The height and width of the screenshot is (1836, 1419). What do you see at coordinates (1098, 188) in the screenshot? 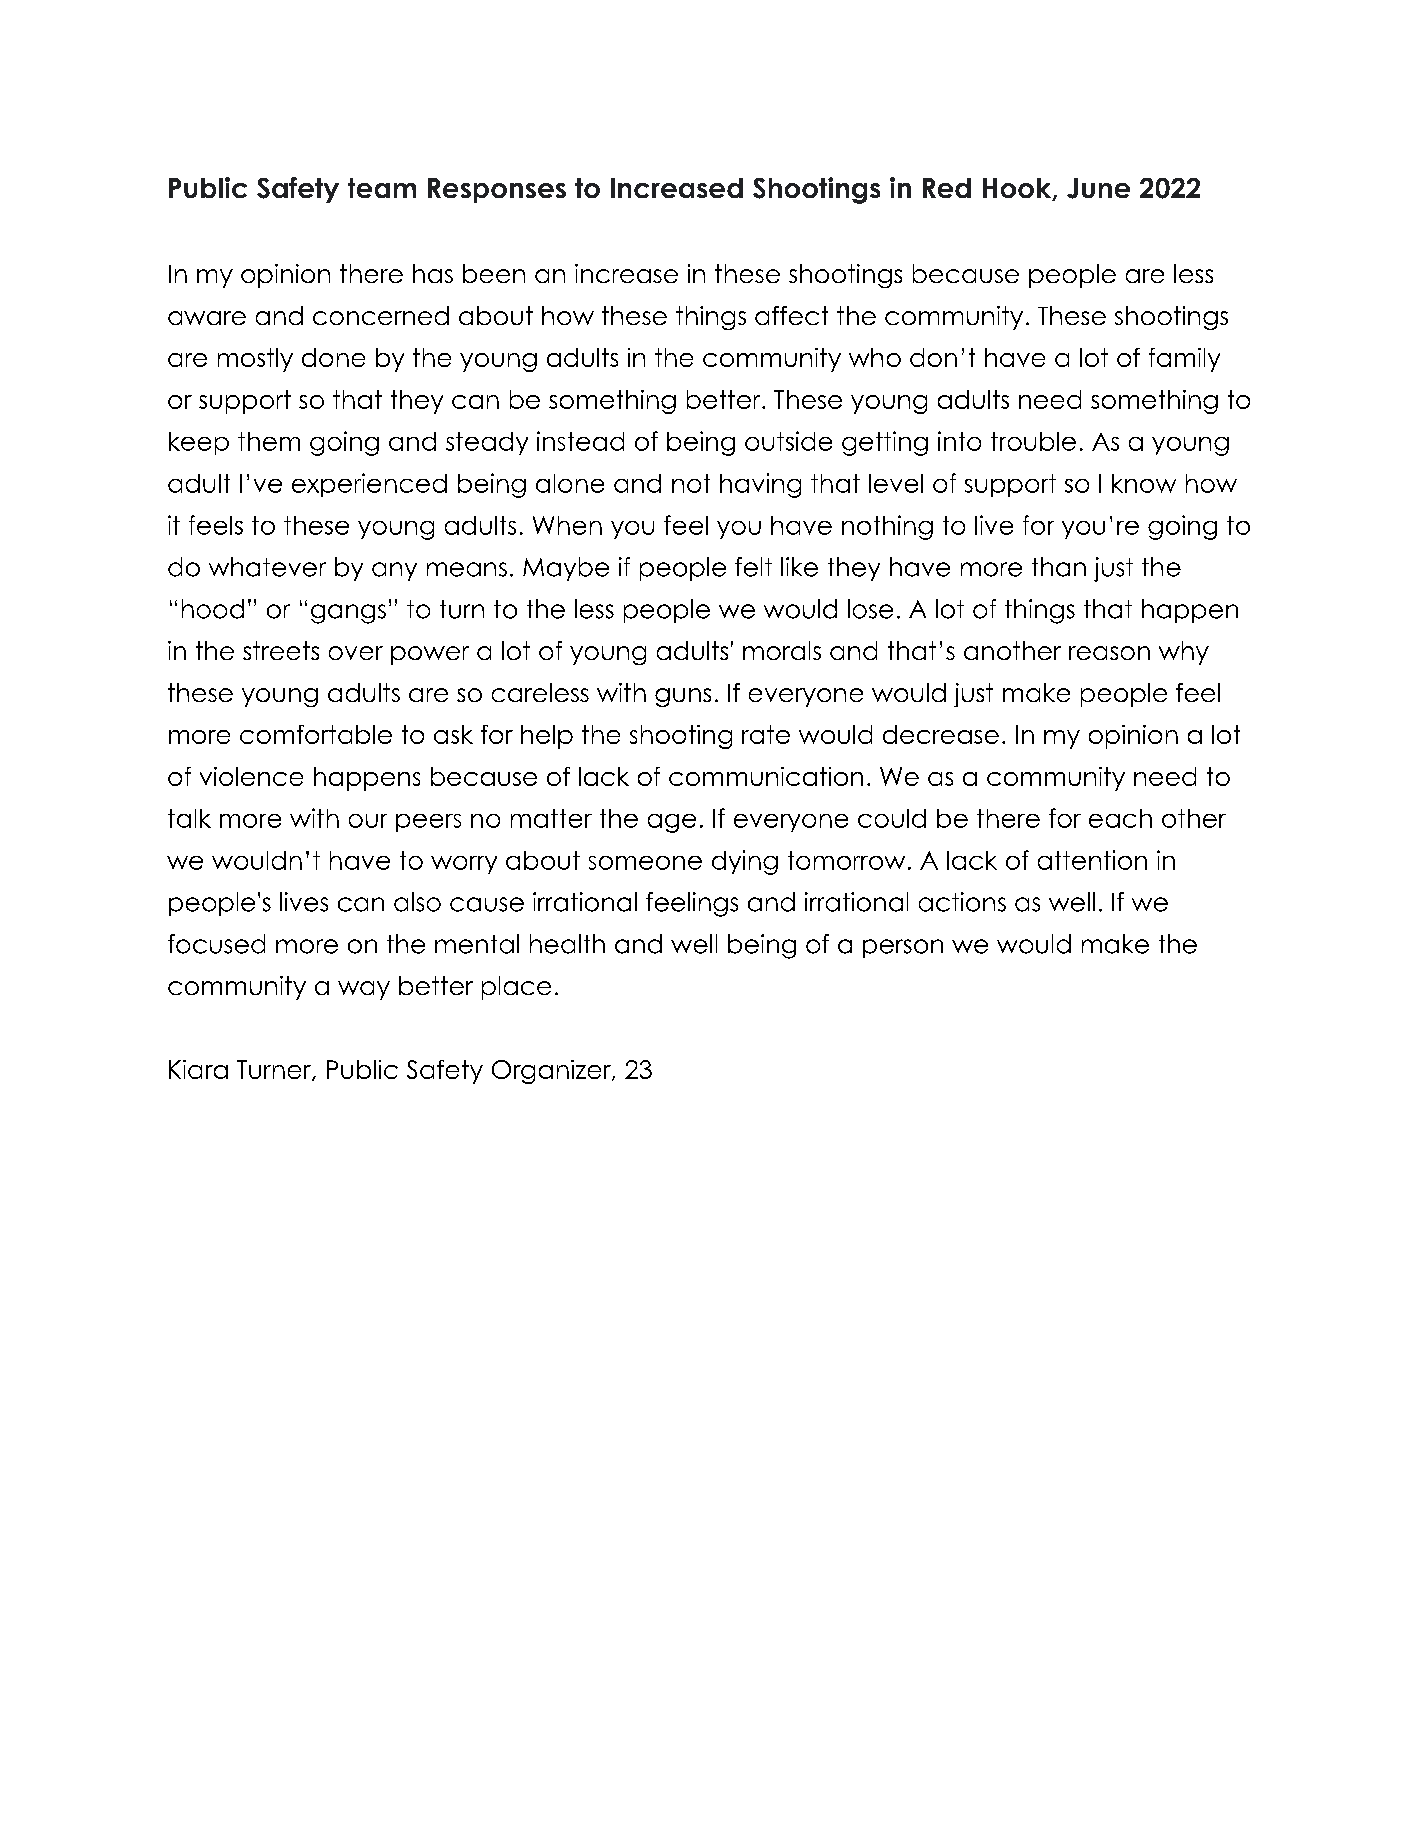
I see `June` at bounding box center [1098, 188].
